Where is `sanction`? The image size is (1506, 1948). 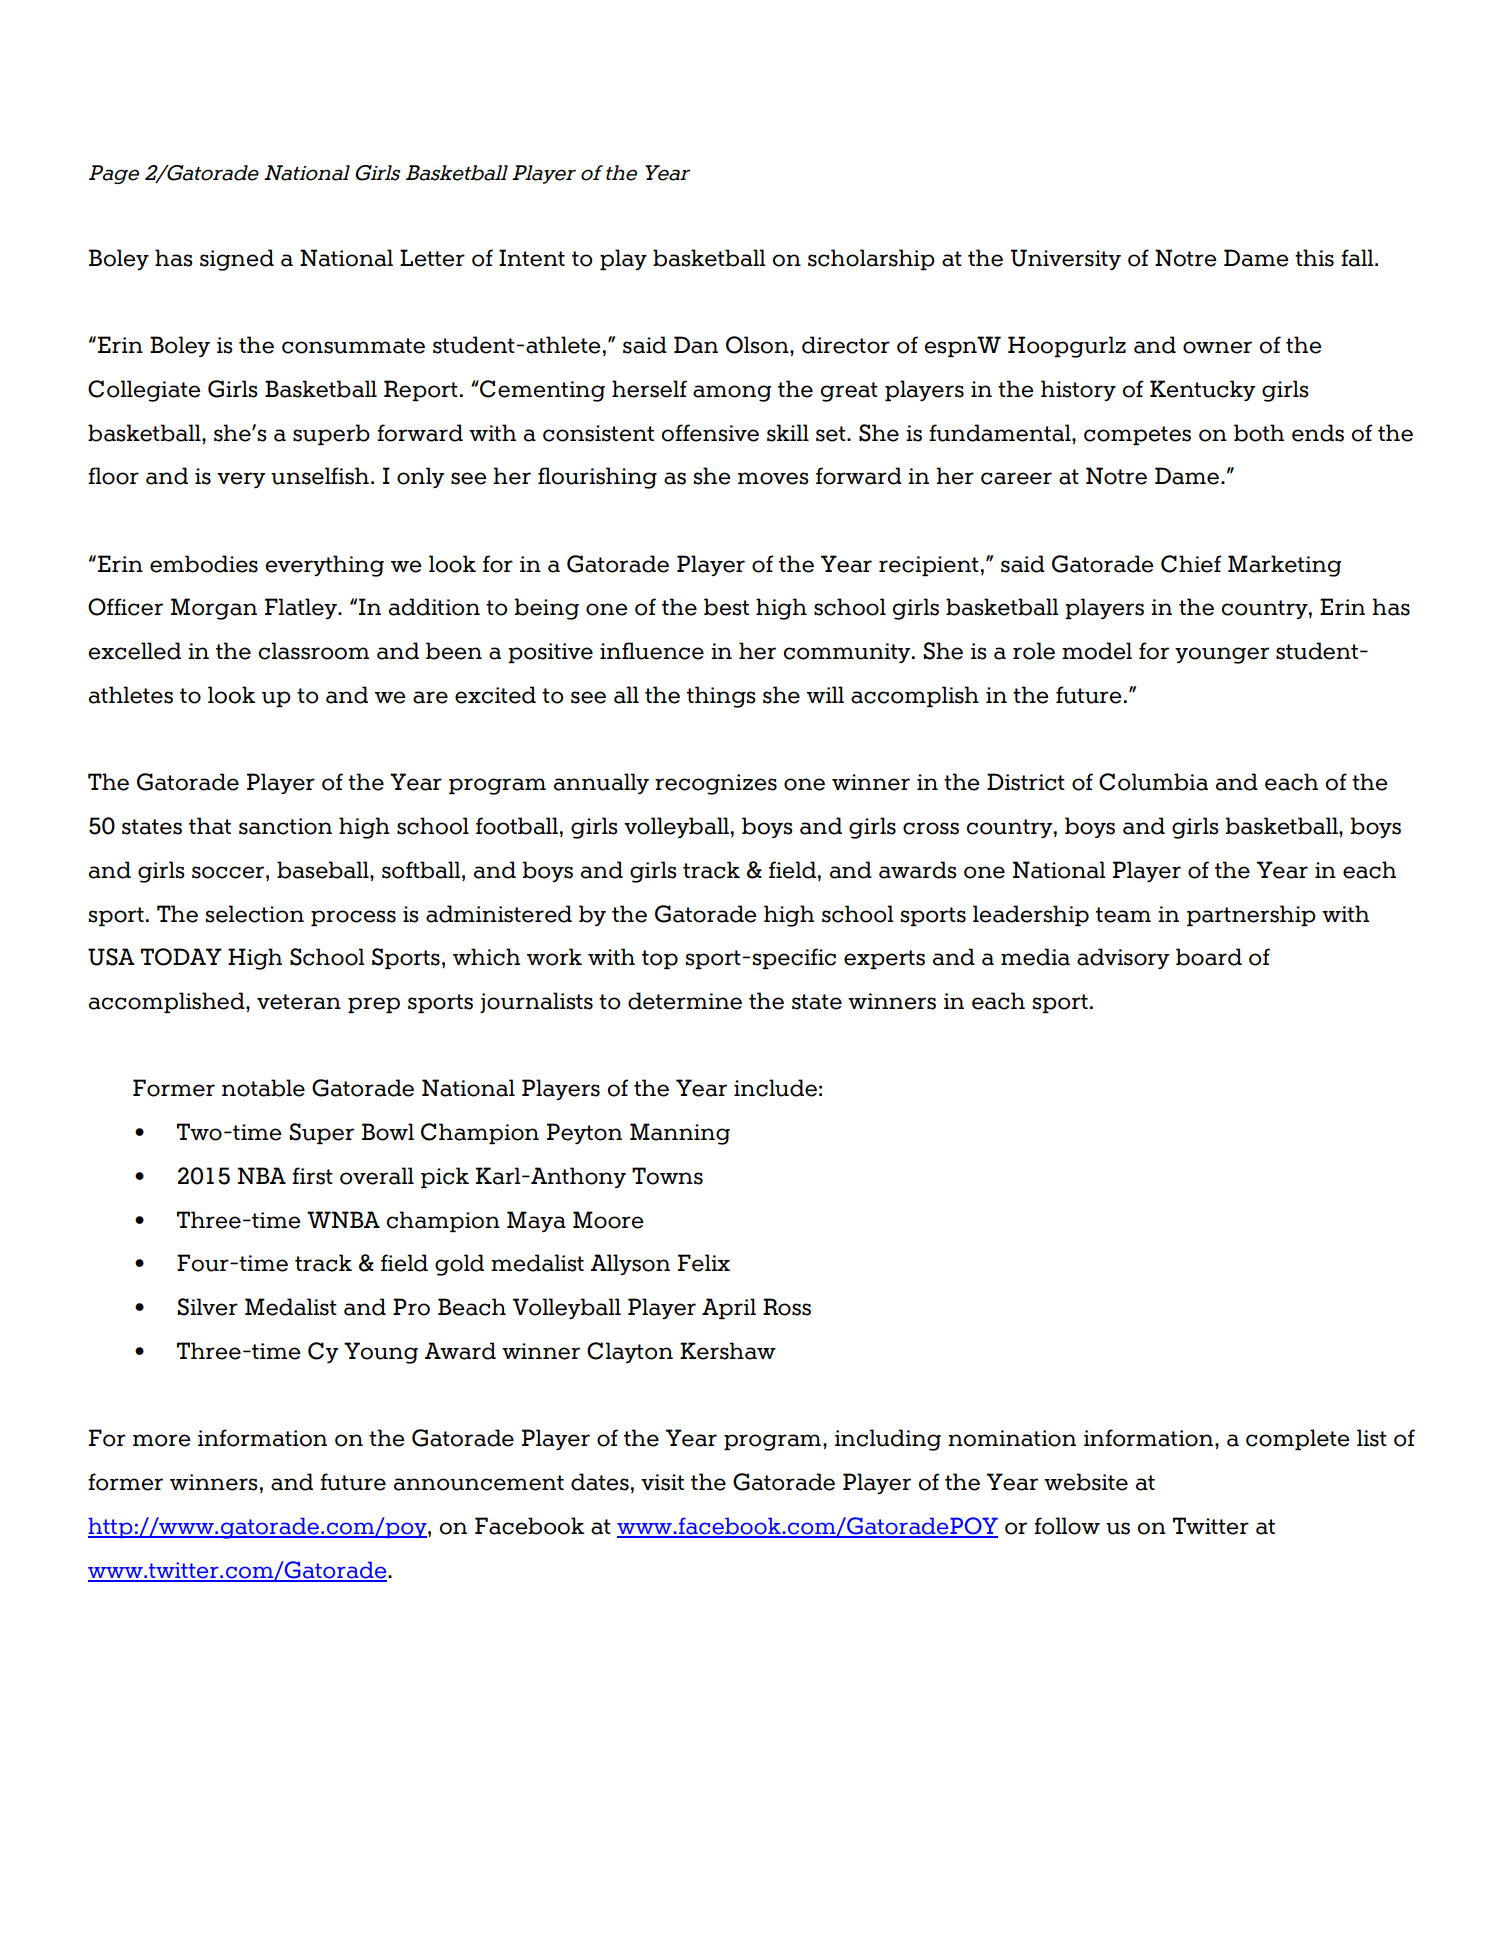
sanction is located at coordinates (285, 826).
